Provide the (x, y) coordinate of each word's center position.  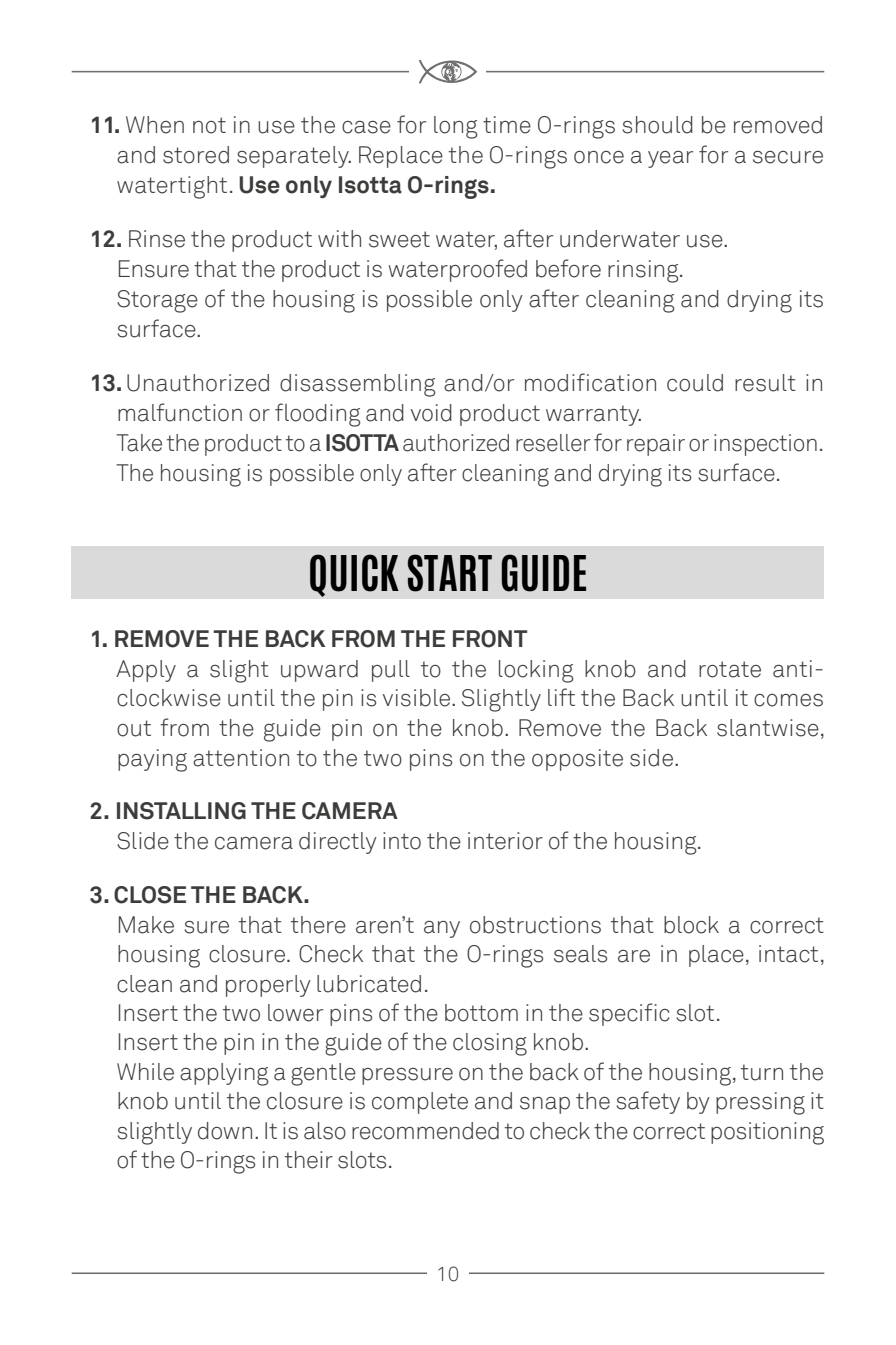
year (670, 159)
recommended (425, 1131)
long (456, 127)
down (225, 1131)
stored (196, 155)
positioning (767, 1133)
